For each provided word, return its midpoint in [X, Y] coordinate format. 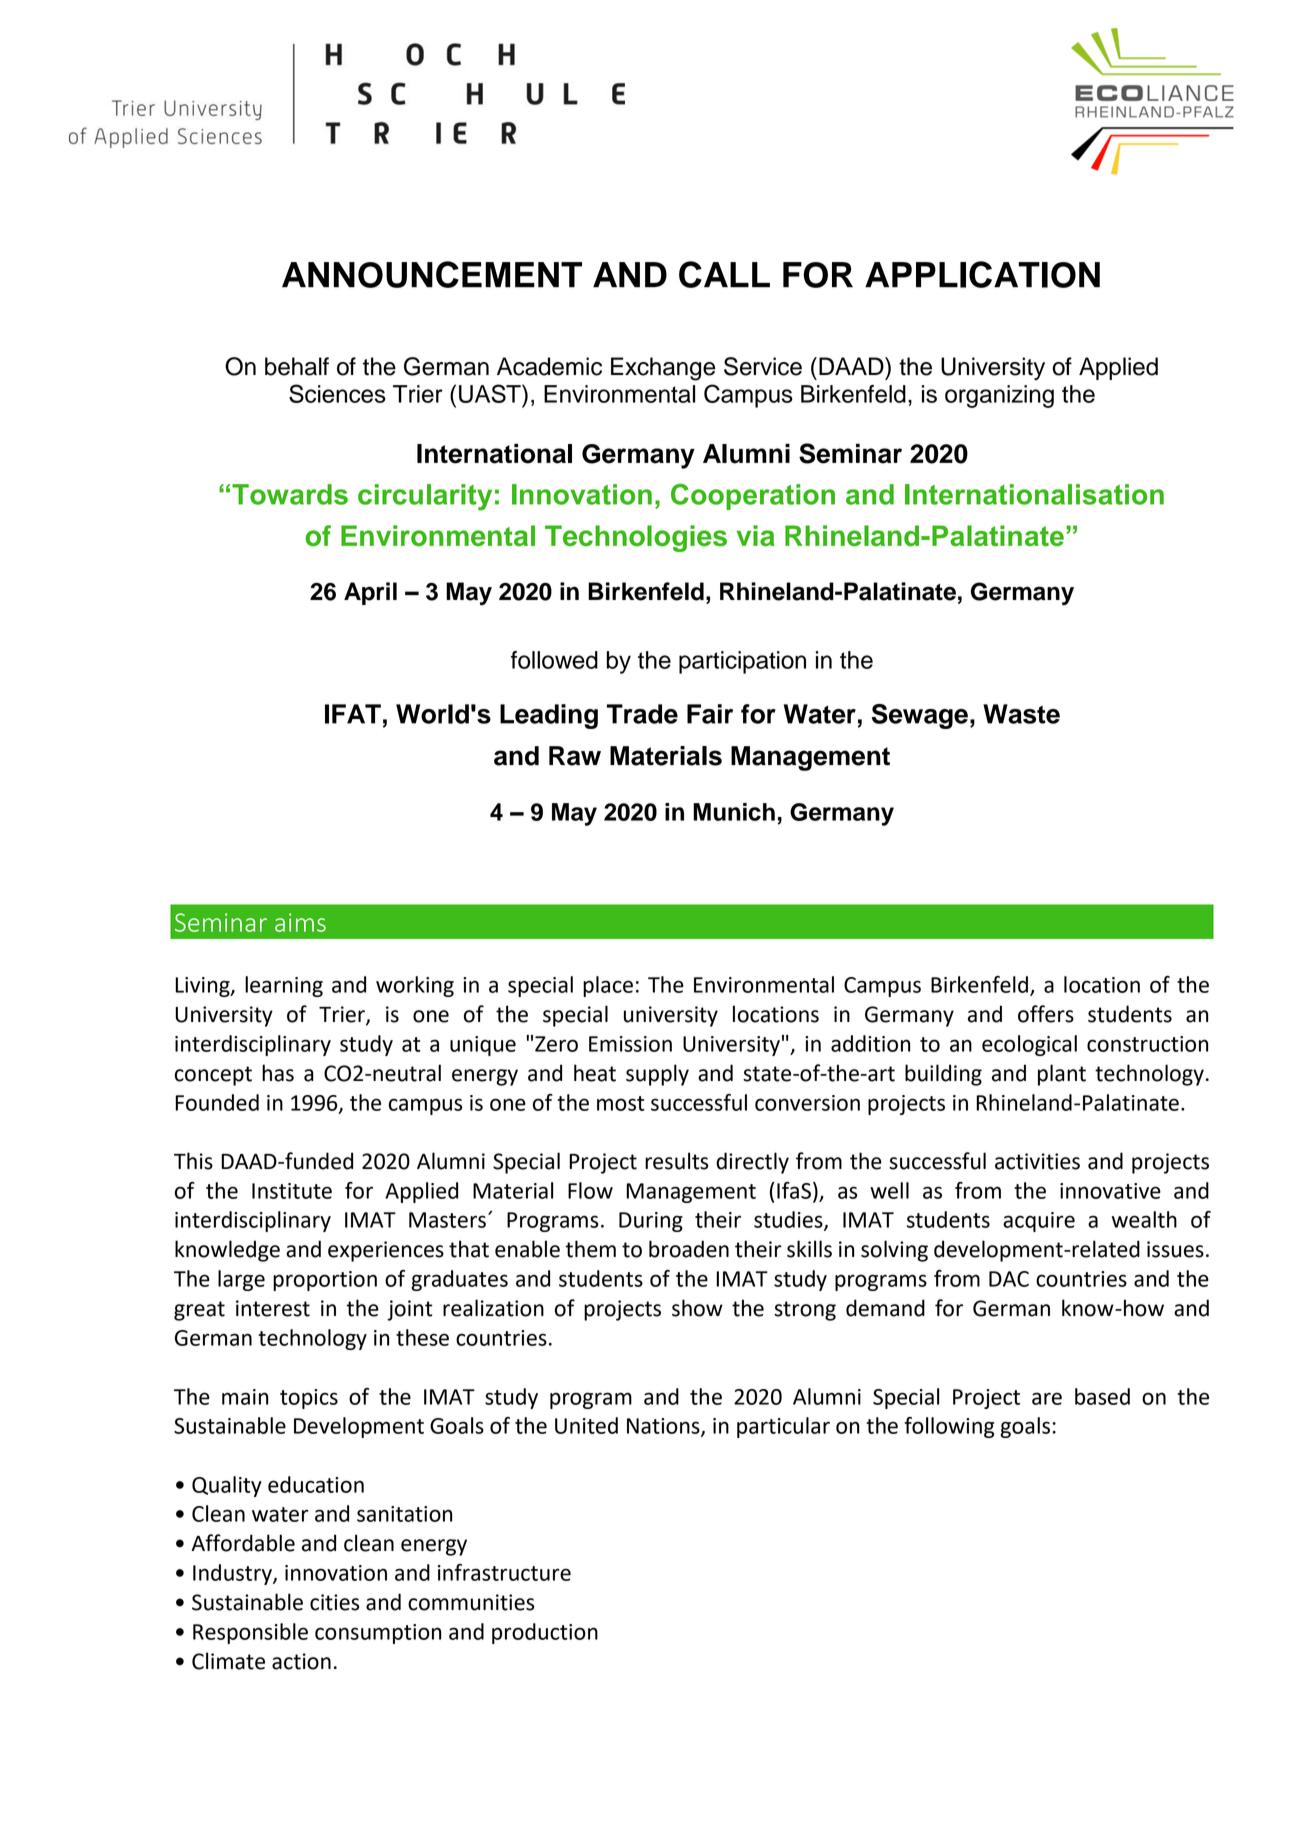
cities [334, 1602]
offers [1046, 1014]
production [545, 1633]
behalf [297, 366]
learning [284, 986]
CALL [724, 274]
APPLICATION [982, 274]
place [608, 986]
